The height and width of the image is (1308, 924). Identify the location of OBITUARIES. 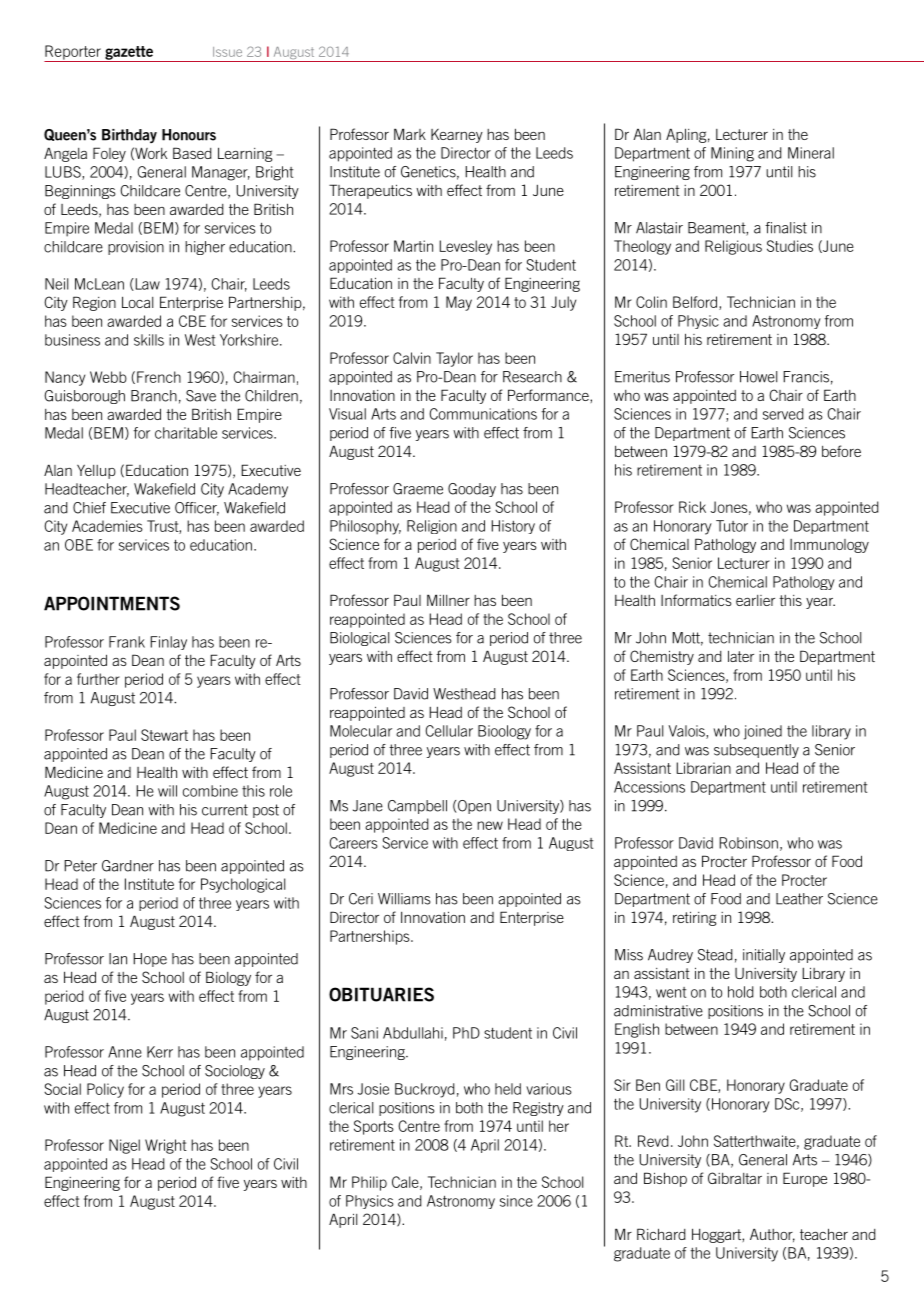
(381, 994).
